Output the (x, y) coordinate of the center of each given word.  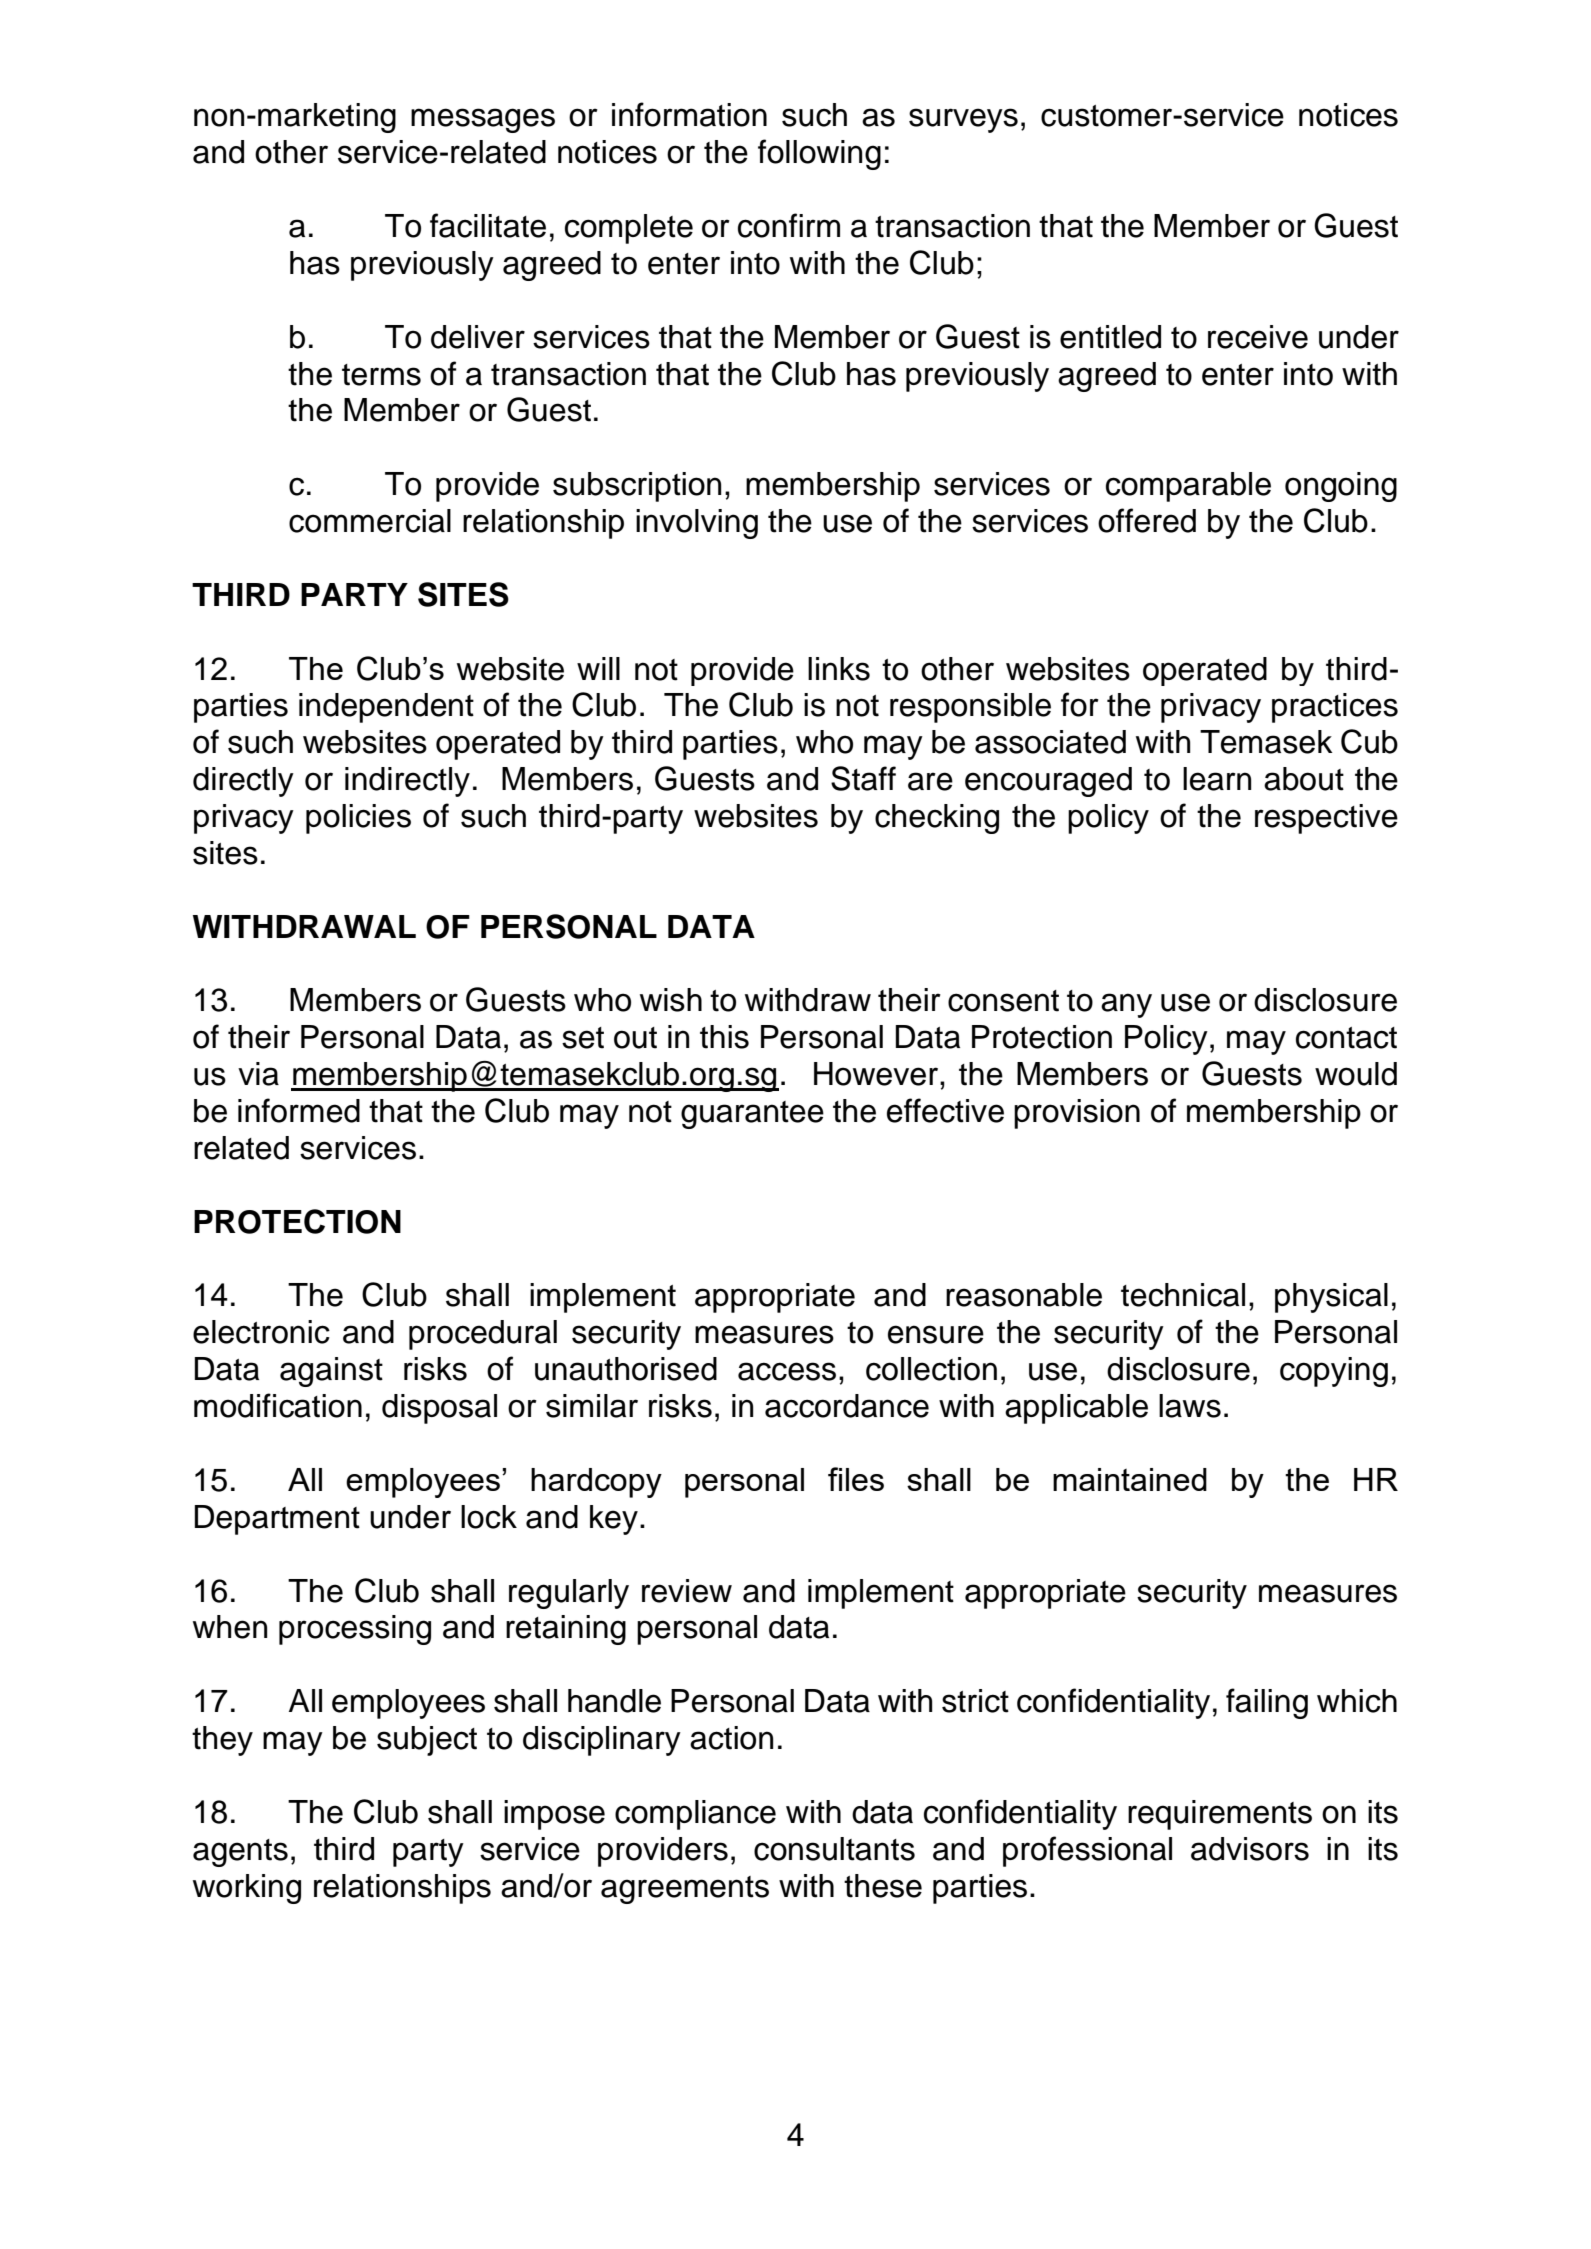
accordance (847, 1406)
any (1126, 1005)
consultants (834, 1849)
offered (1147, 520)
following (819, 154)
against (331, 1372)
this (724, 1037)
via (258, 1074)
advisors (1250, 1849)
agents (240, 1853)
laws (1190, 1406)
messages (483, 120)
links (839, 669)
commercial (370, 521)
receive (1258, 337)
